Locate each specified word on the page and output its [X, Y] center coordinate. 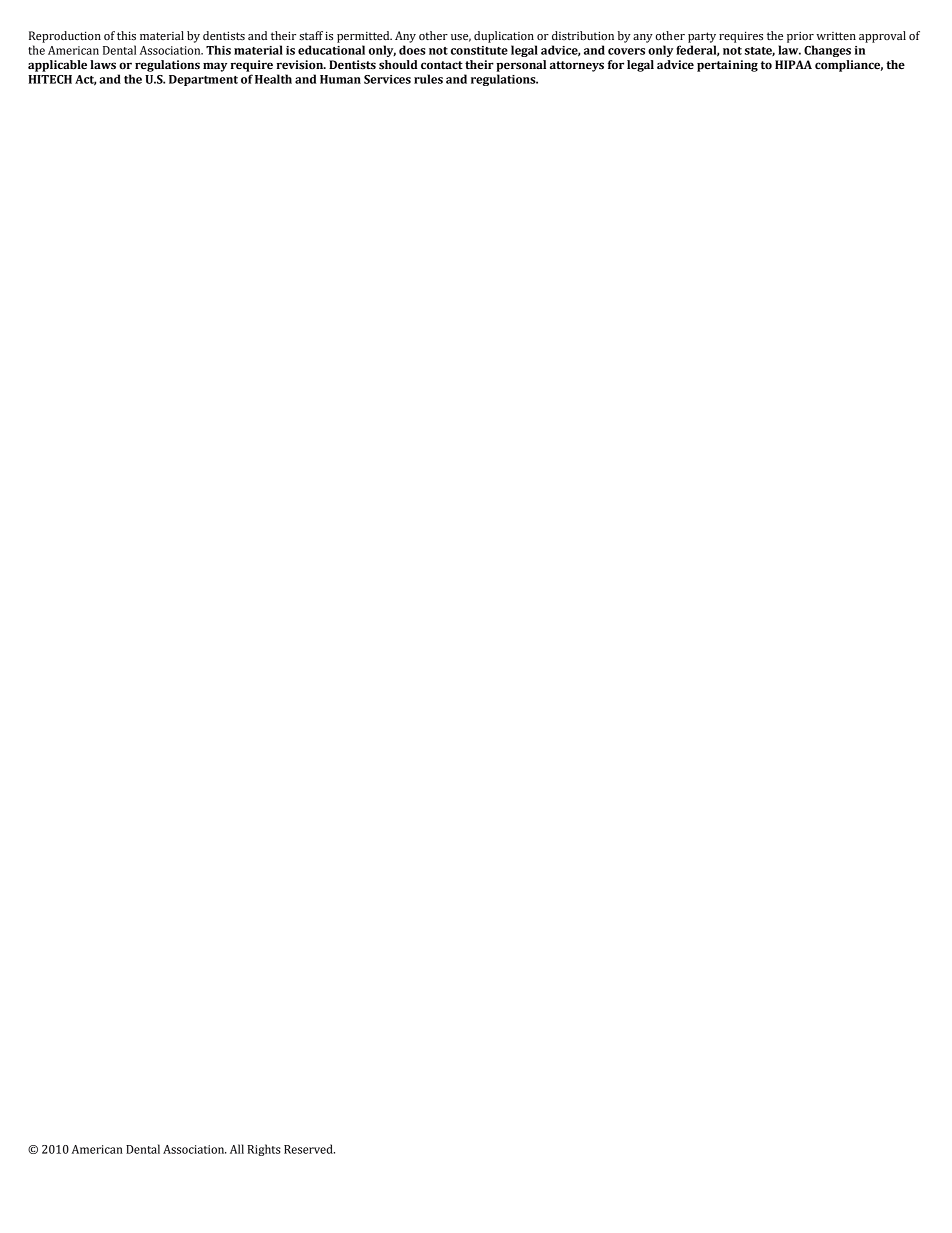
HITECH [50, 79]
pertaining [727, 66]
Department [203, 80]
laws [103, 65]
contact [442, 65]
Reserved [309, 1149]
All [237, 1149]
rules [428, 79]
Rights [264, 1150]
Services [387, 79]
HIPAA [793, 64]
